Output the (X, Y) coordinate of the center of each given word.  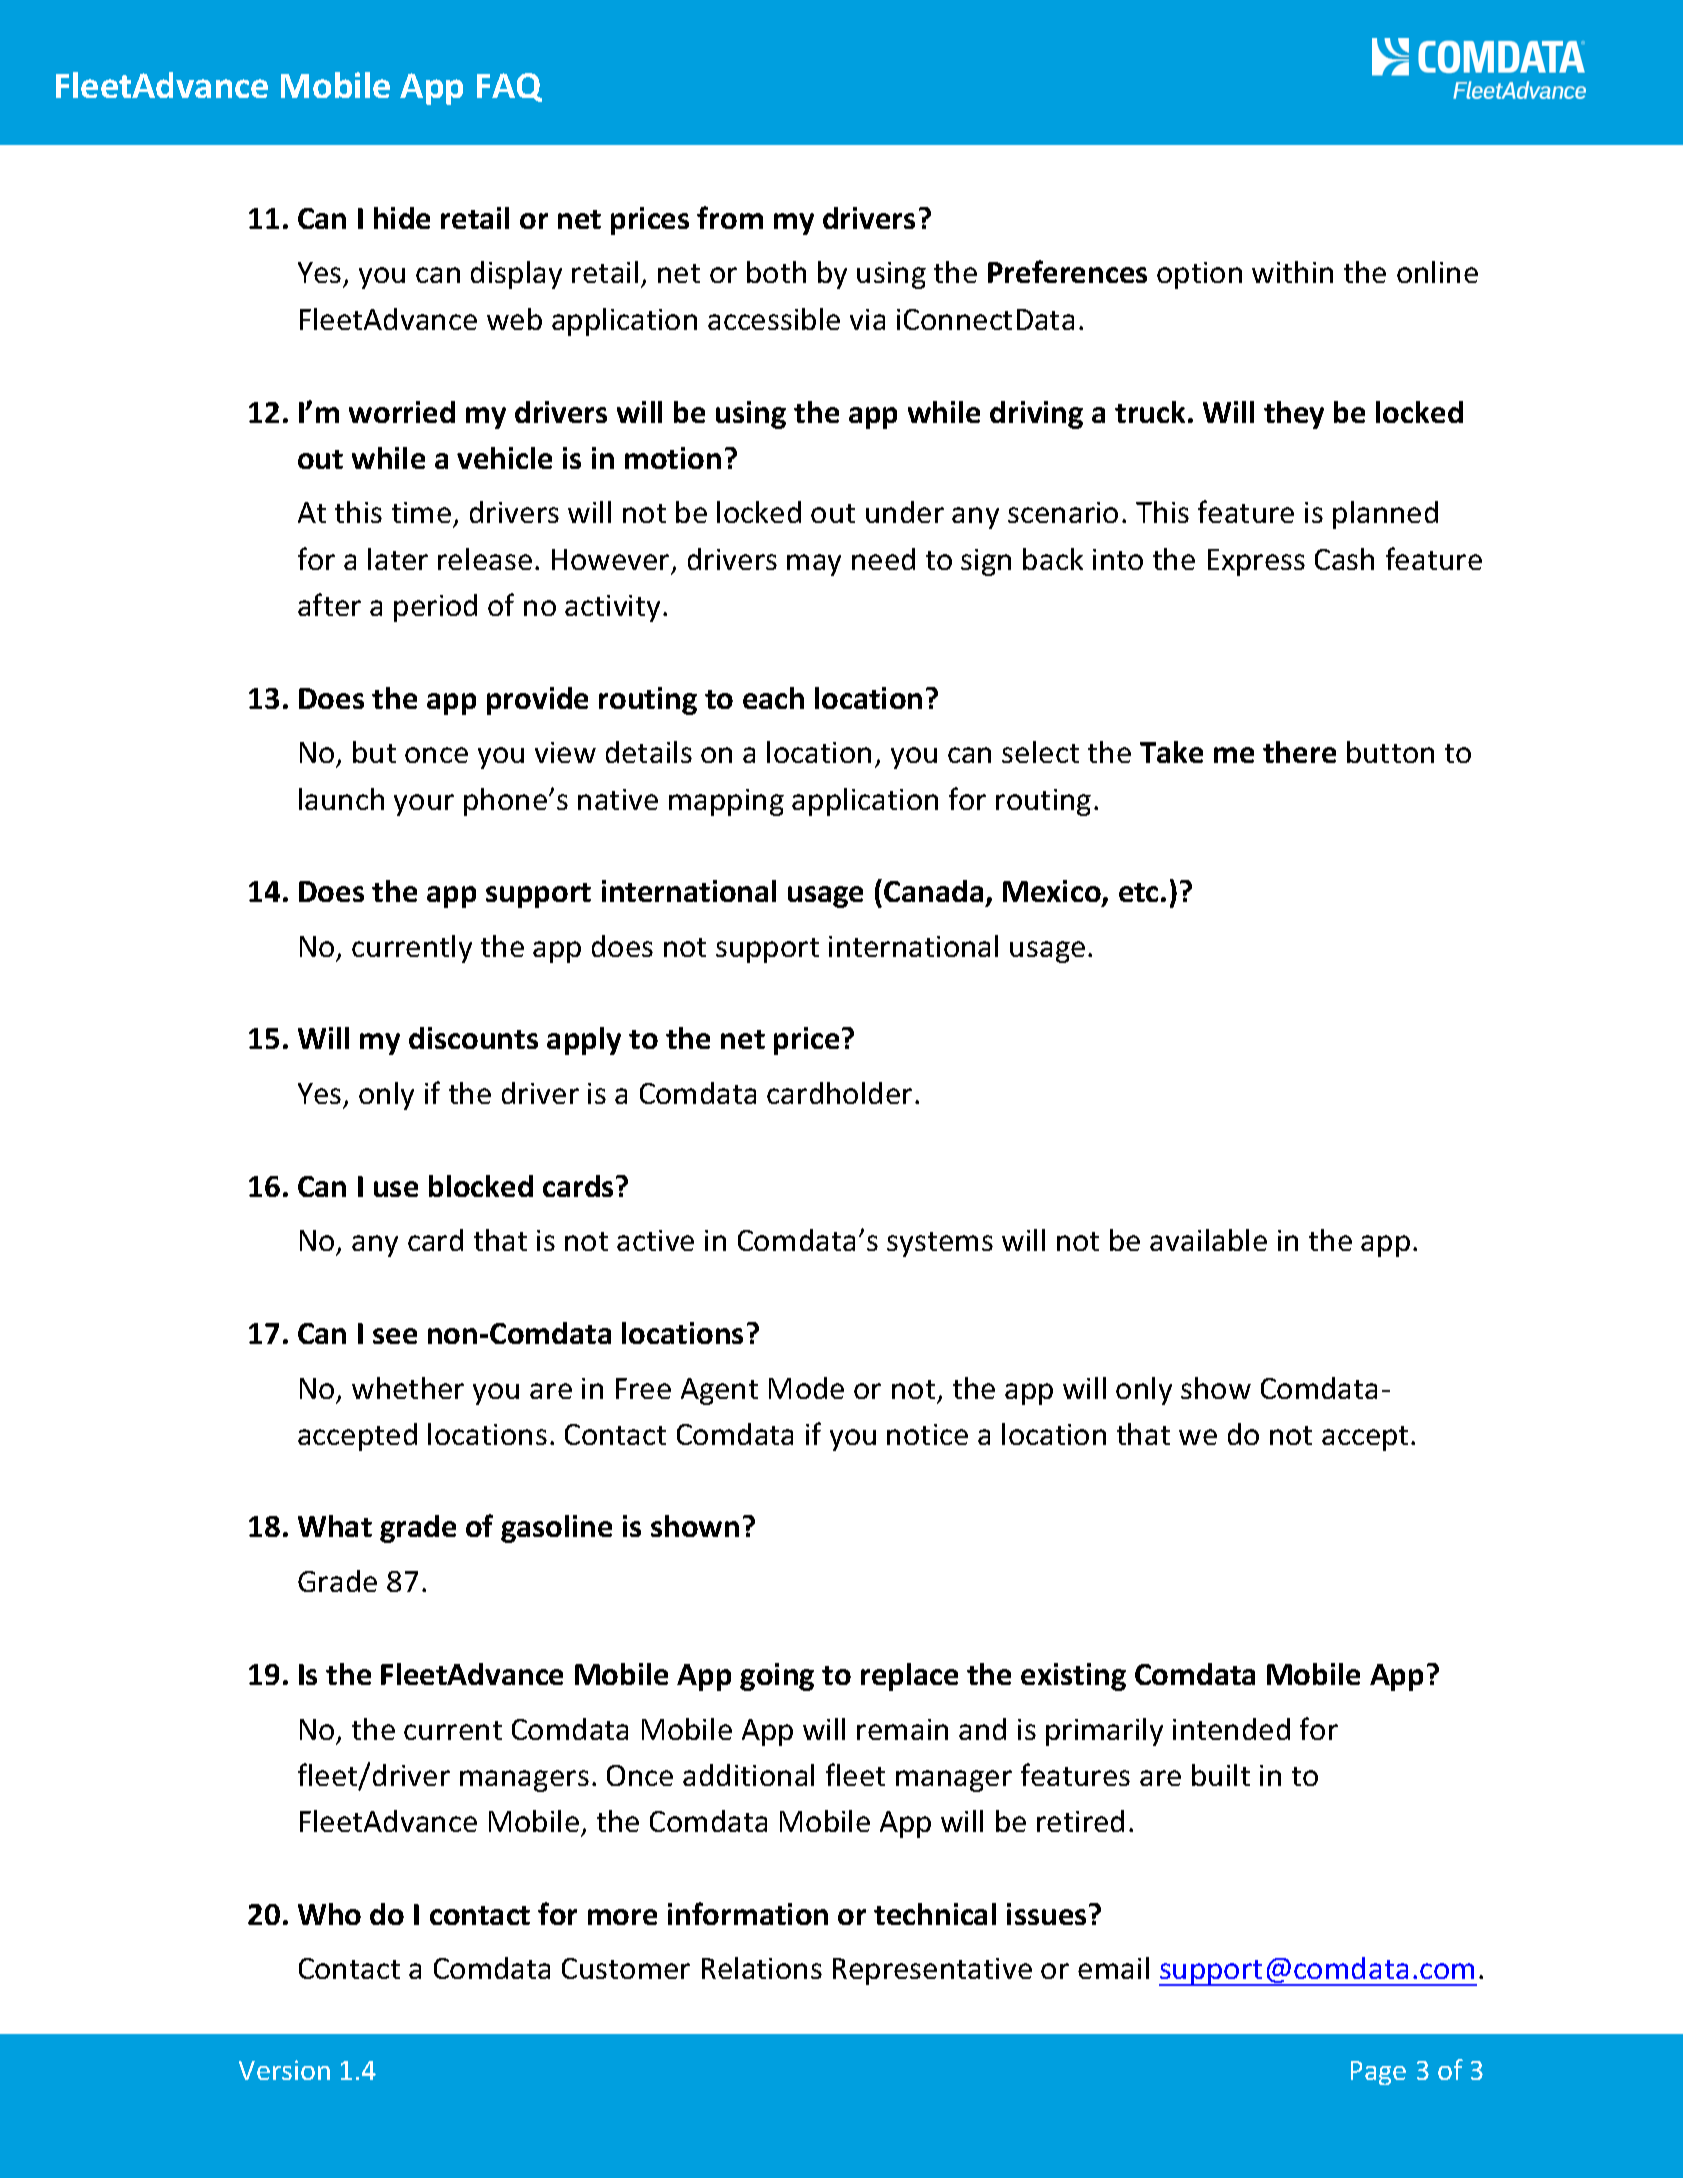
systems (940, 1244)
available (1208, 1240)
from (730, 217)
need (883, 559)
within (1292, 272)
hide (402, 218)
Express (1256, 562)
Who (329, 1914)
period (435, 608)
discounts (473, 1038)
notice (927, 1434)
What (335, 1526)
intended (1231, 1729)
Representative (932, 1971)
